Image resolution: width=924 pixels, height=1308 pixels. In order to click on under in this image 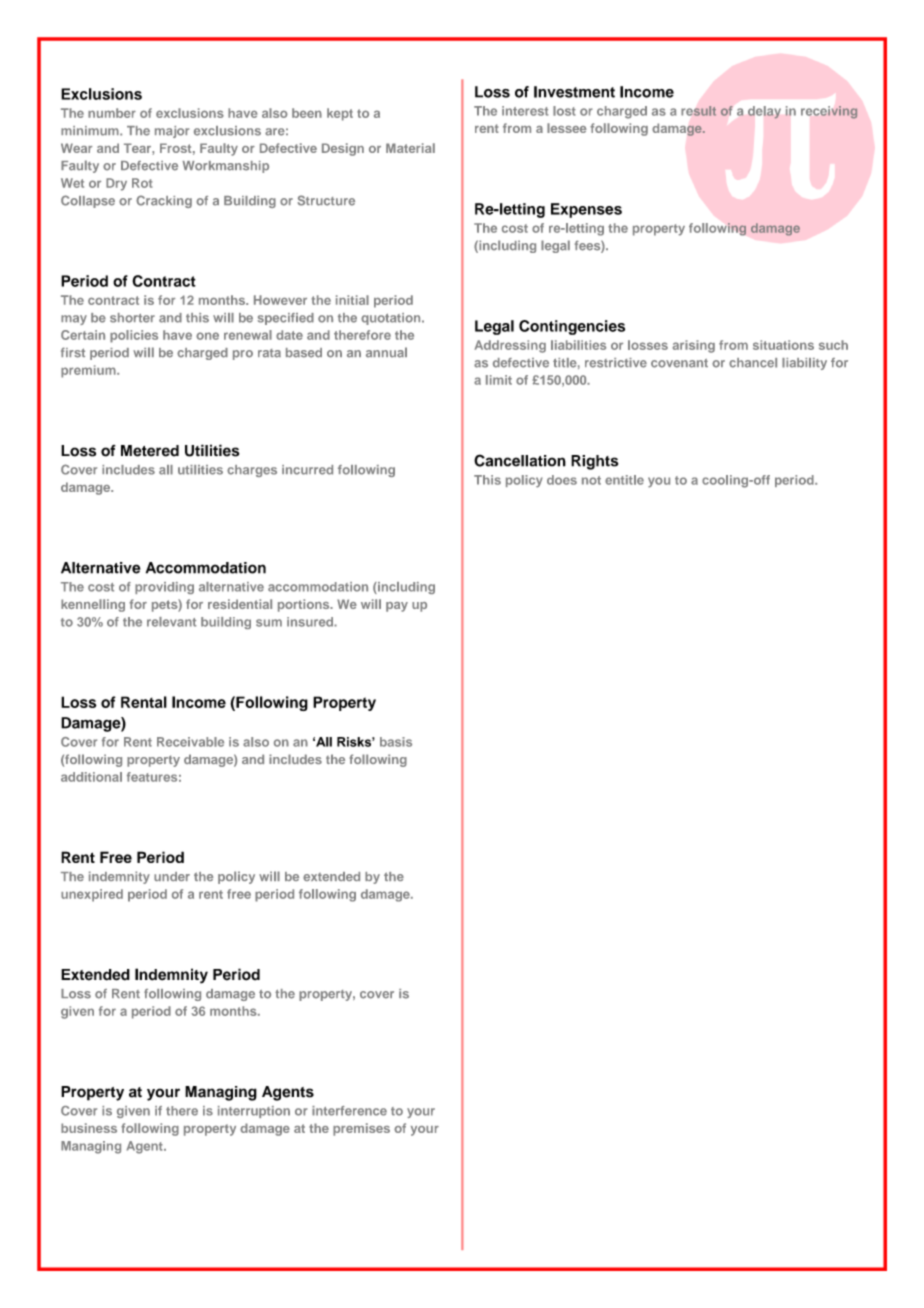, I will do `click(172, 876)`.
